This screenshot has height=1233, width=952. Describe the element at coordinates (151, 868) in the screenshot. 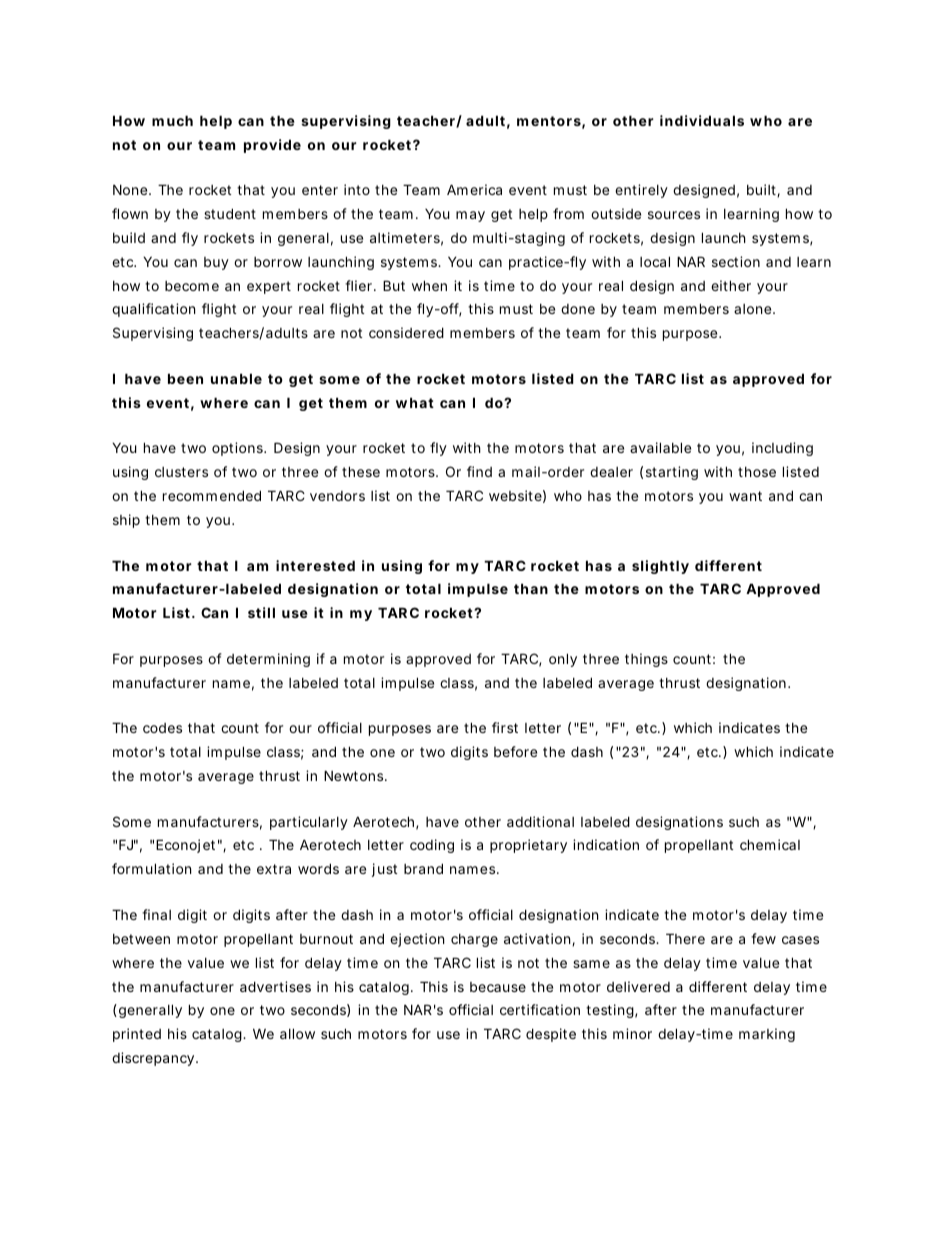

I see `formulation` at that location.
